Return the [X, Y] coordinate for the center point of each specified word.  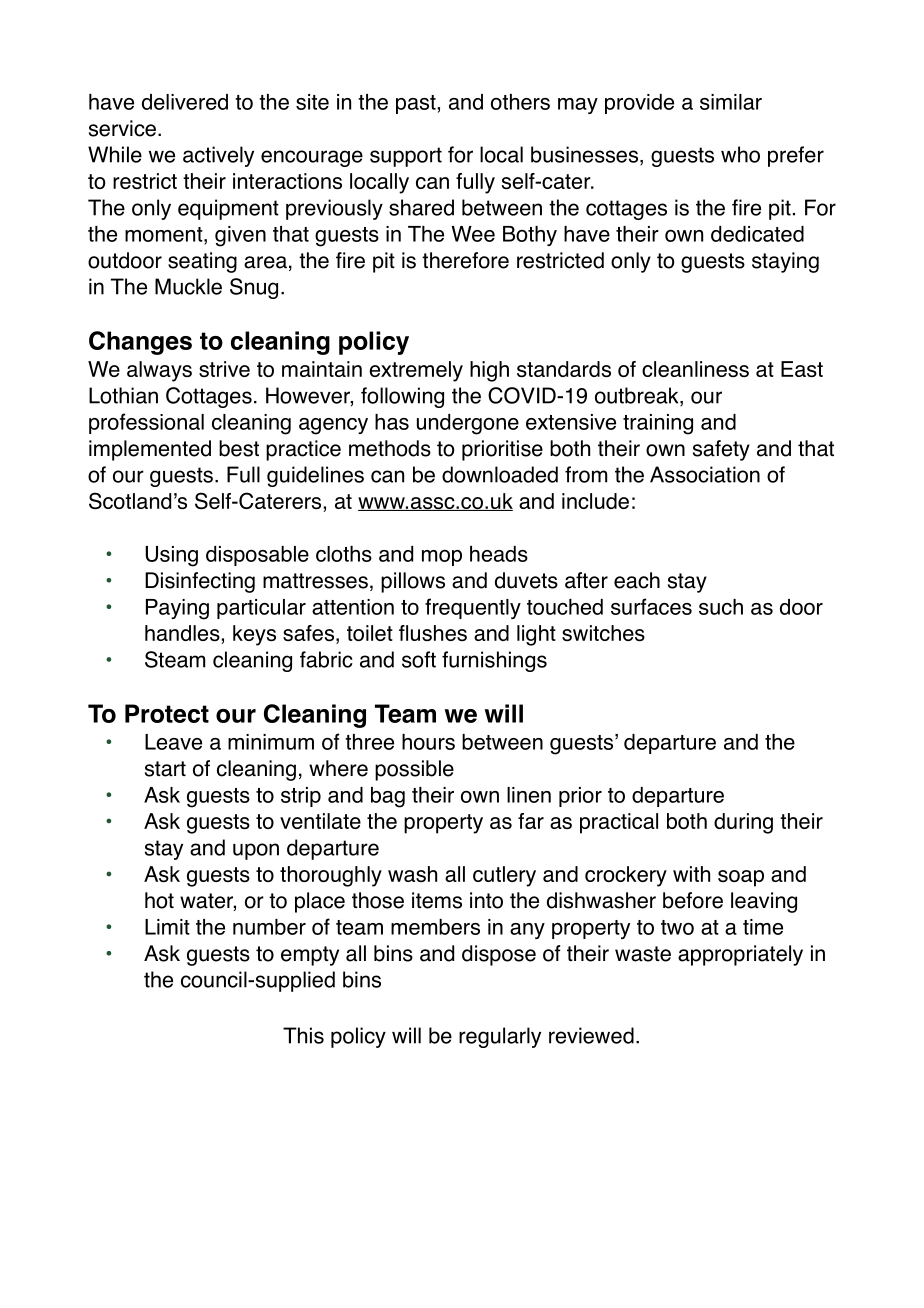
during [743, 823]
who [740, 154]
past [417, 104]
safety [721, 450]
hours [428, 742]
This [303, 1035]
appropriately [740, 955]
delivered [185, 102]
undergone [468, 424]
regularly [500, 1037]
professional [146, 423]
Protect [167, 713]
